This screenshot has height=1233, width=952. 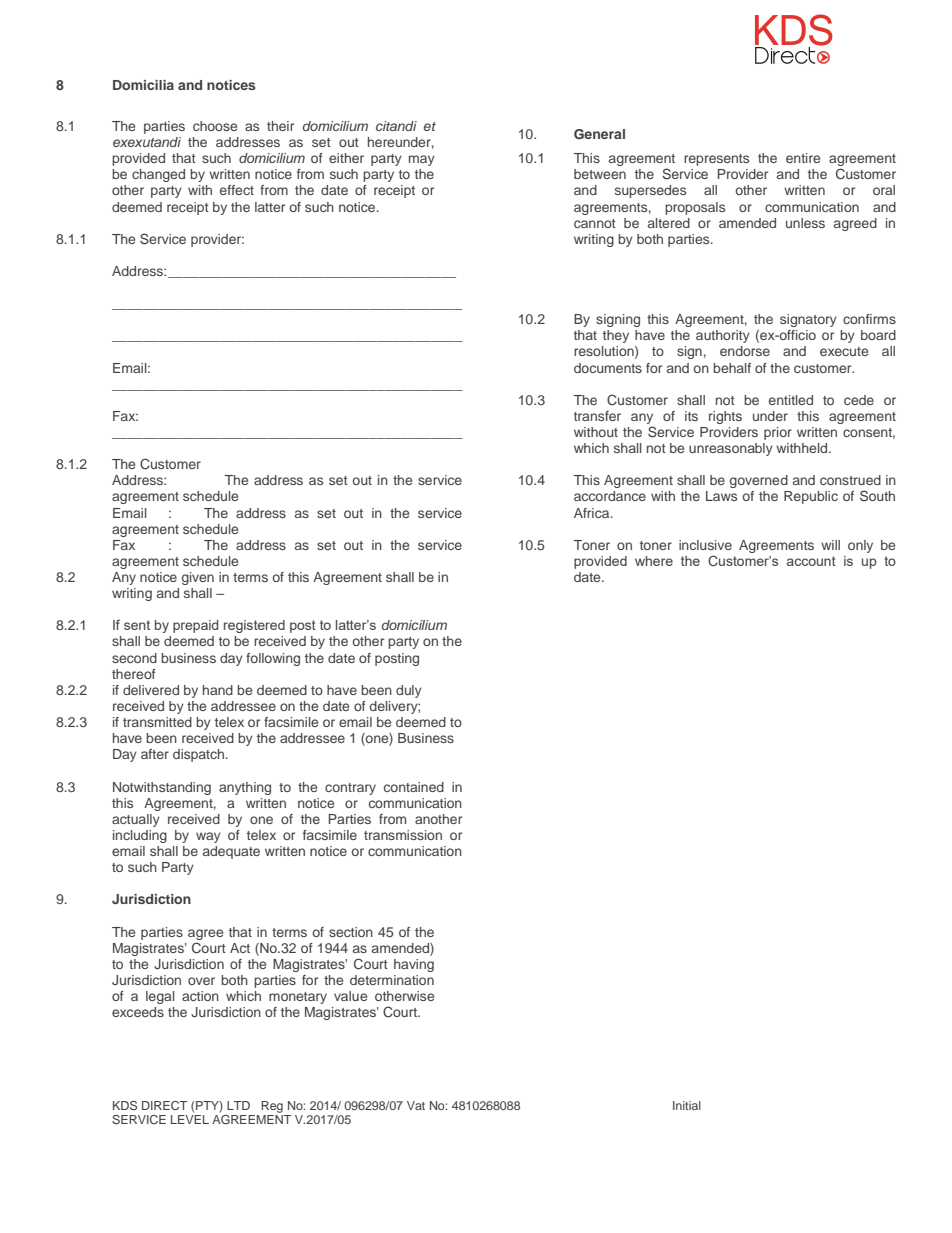 I want to click on entire, so click(x=803, y=158).
